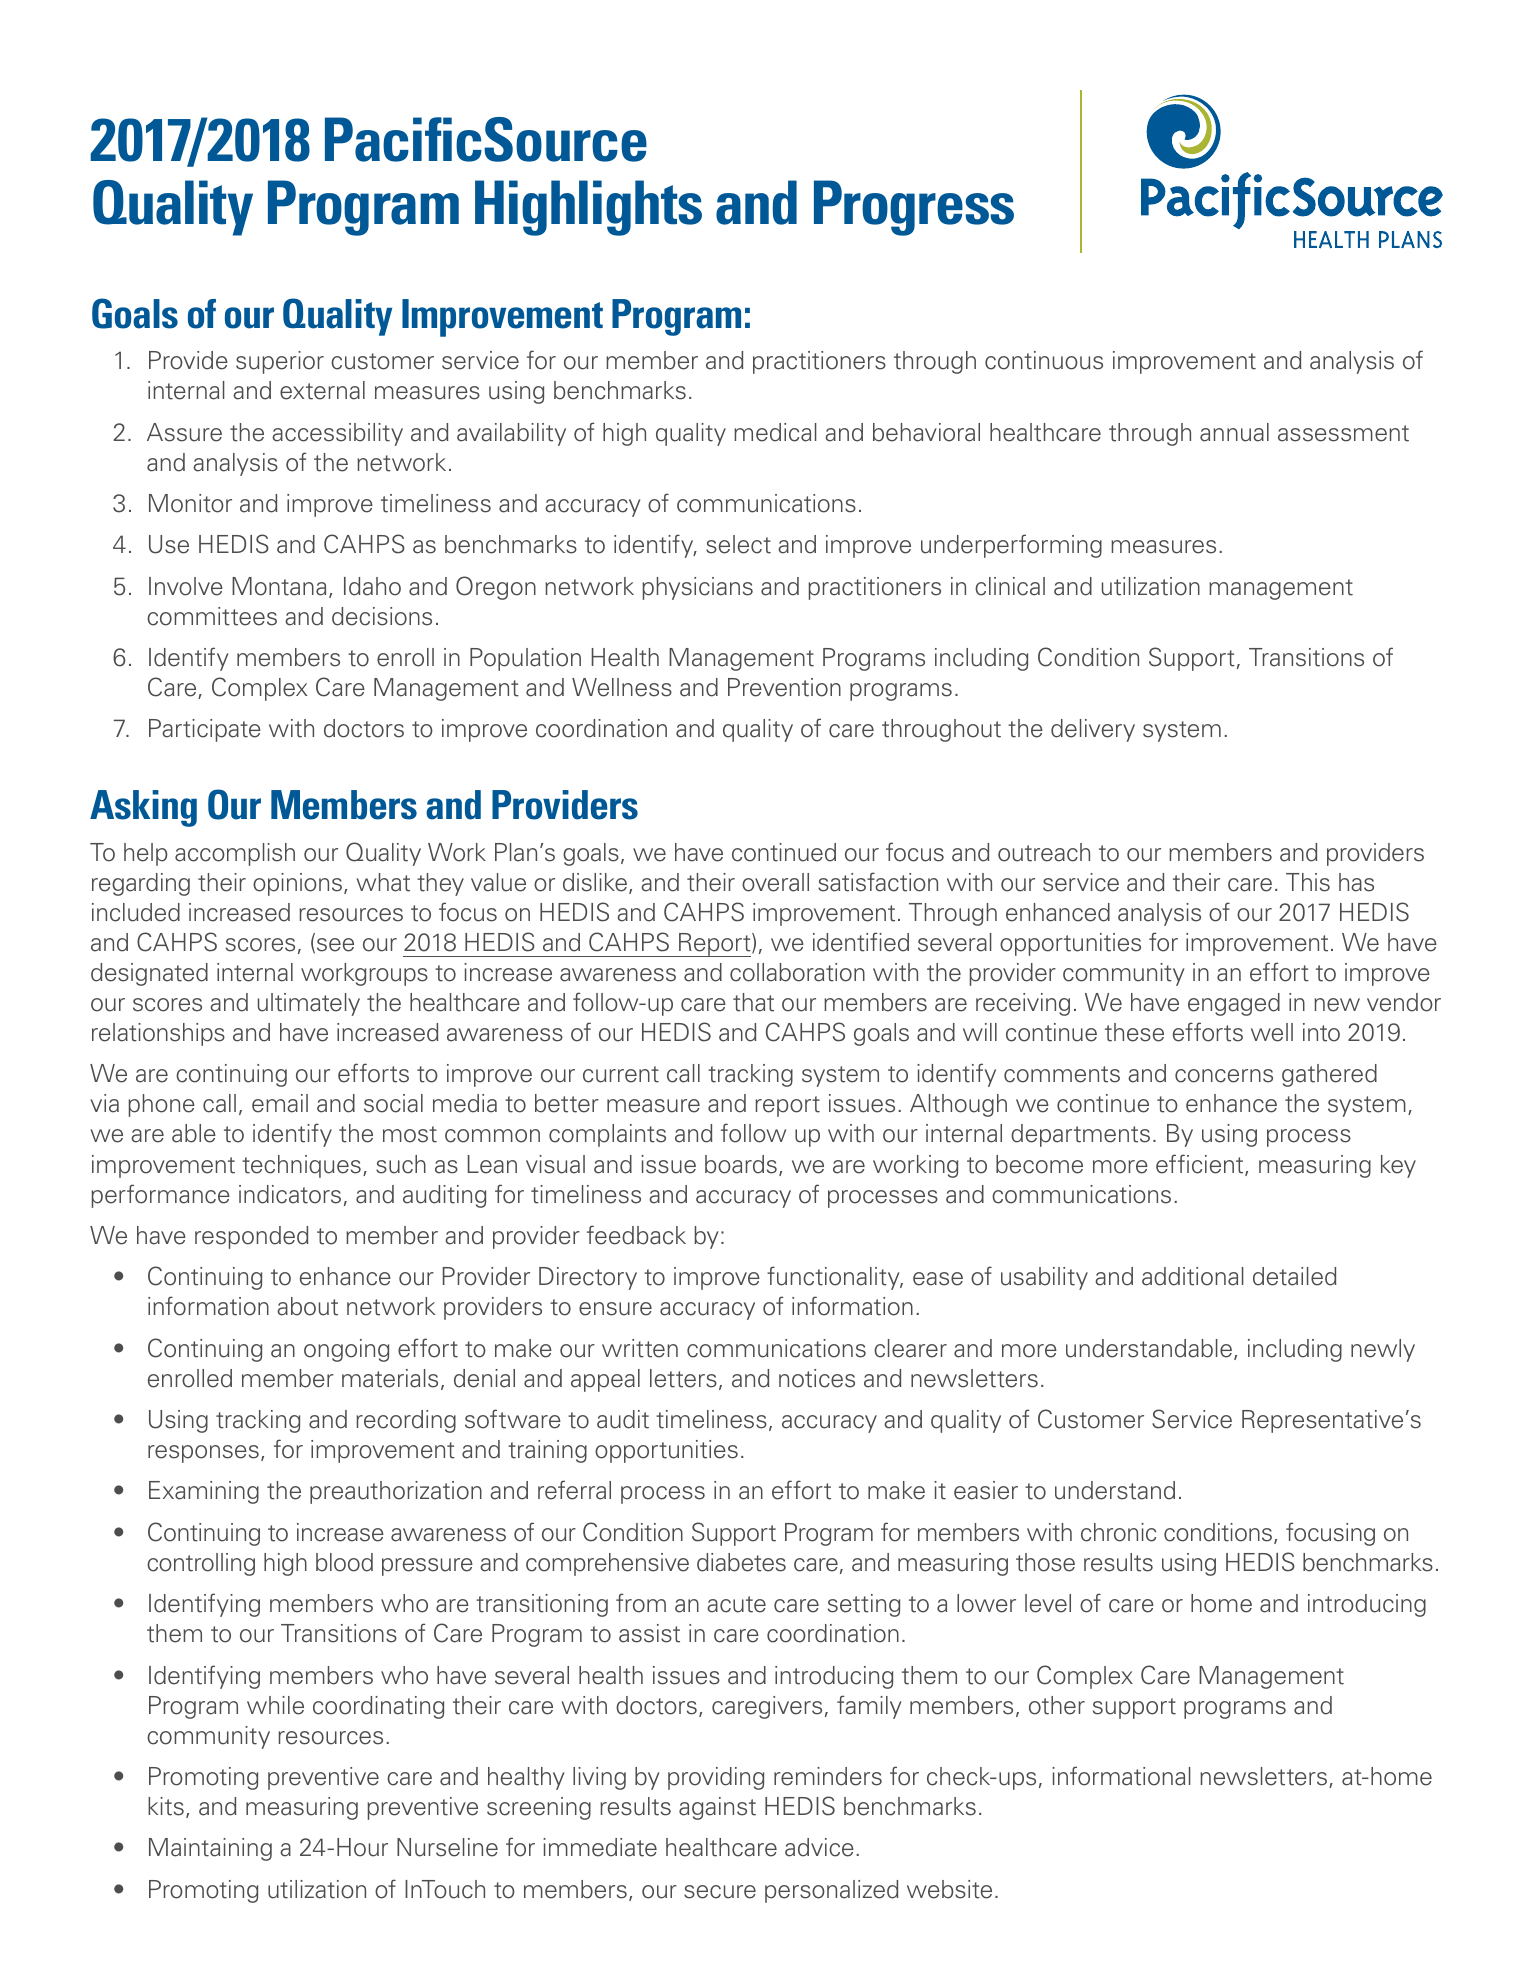 The image size is (1533, 1984). Describe the element at coordinates (280, 1103) in the screenshot. I see `email` at that location.
